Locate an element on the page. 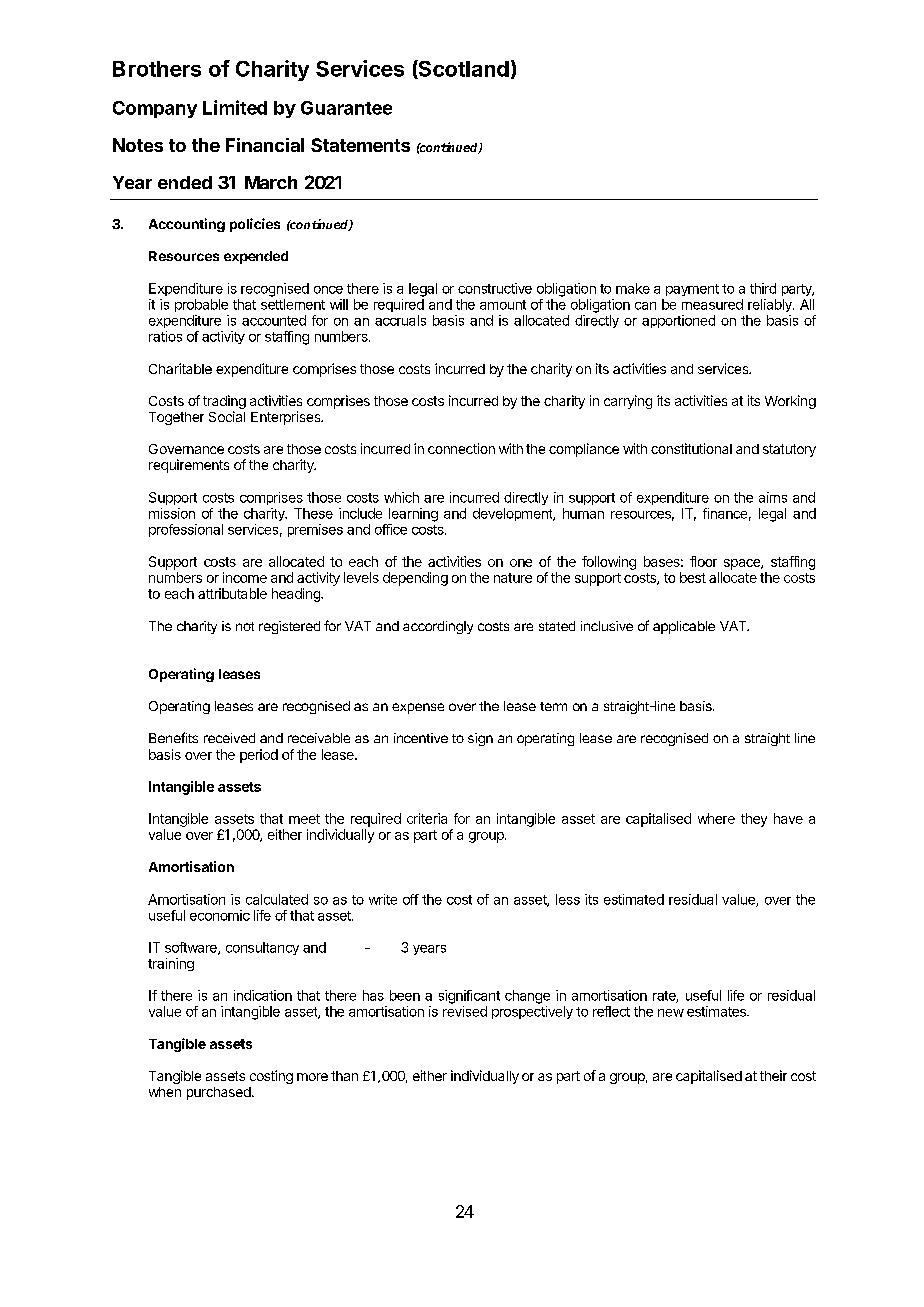  purchased is located at coordinates (219, 1093).
